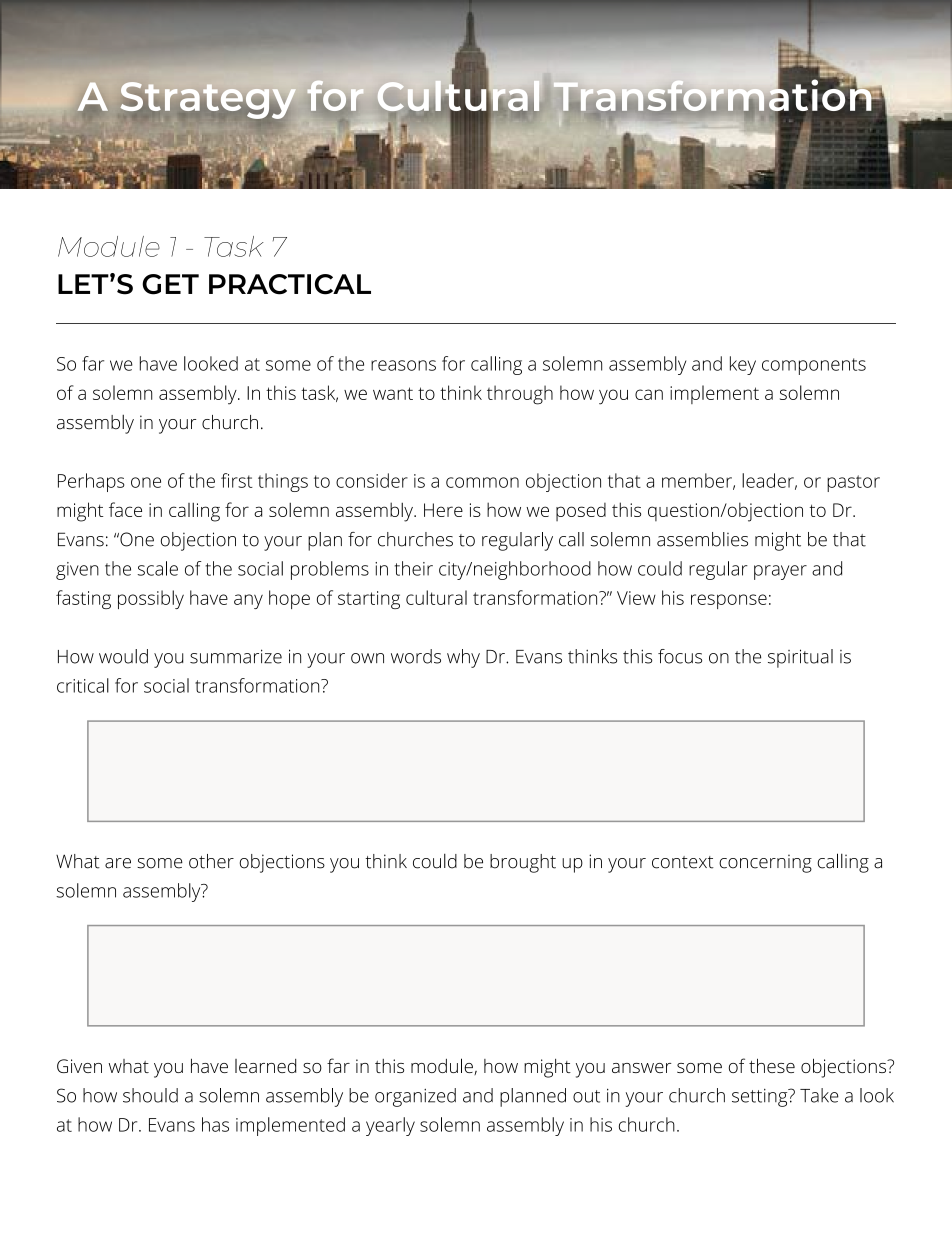 This screenshot has height=1233, width=952. I want to click on should, so click(150, 1095).
